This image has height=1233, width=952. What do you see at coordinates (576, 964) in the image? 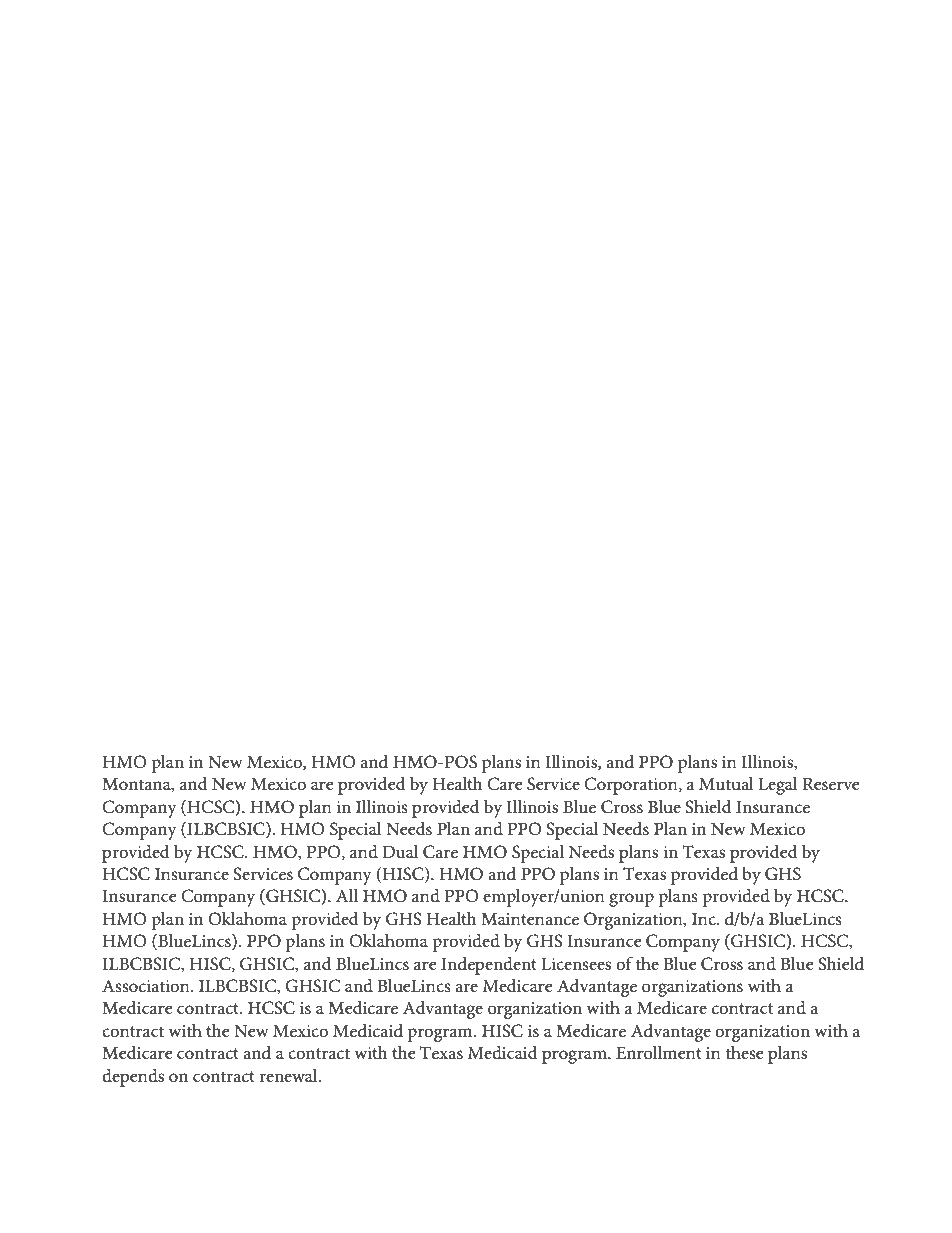
I see `Licensees` at bounding box center [576, 964].
